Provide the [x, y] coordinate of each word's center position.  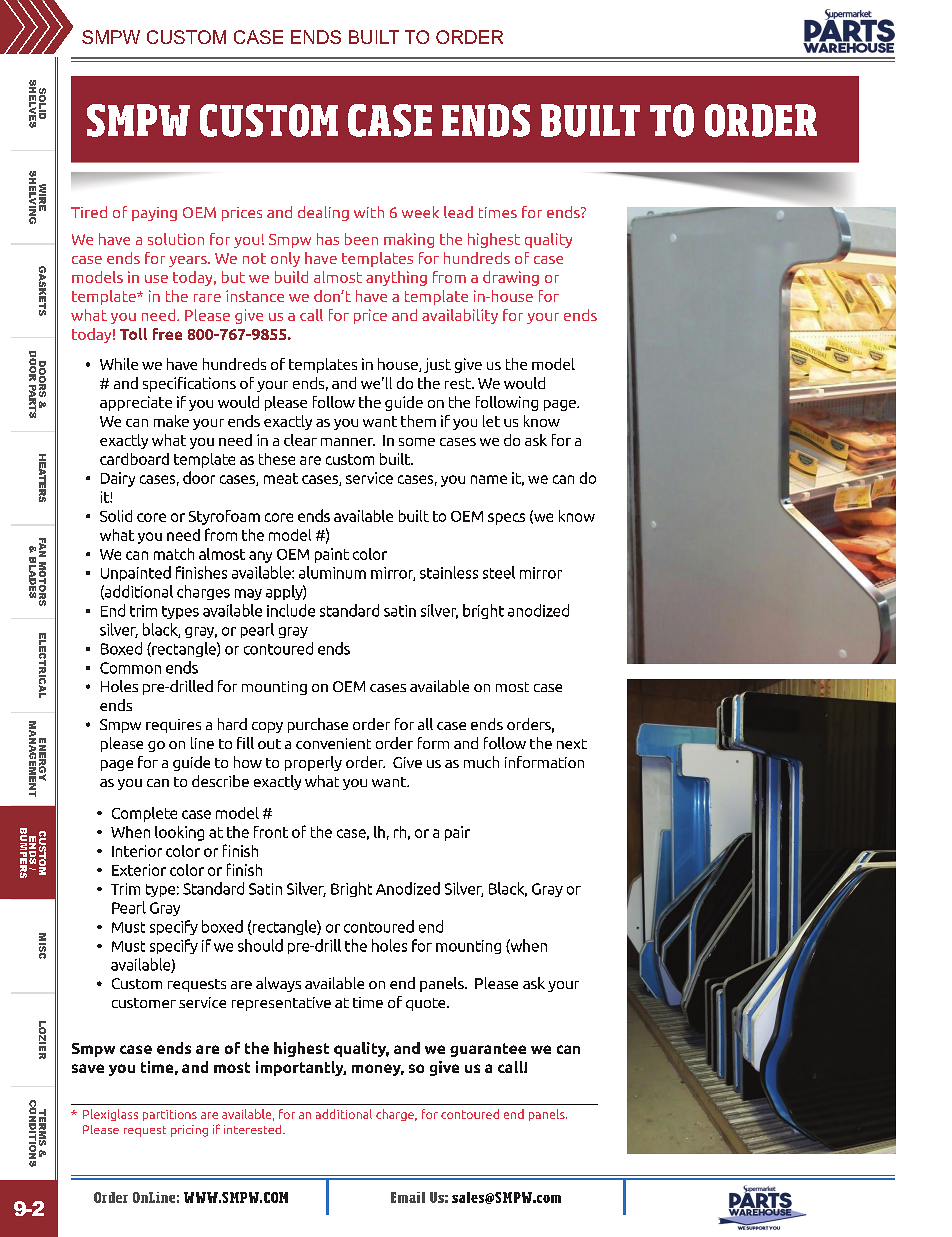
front [271, 832]
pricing [189, 1131]
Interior [137, 851]
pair [457, 833]
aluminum [332, 572]
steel [499, 572]
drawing [511, 278]
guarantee [488, 1050]
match [174, 554]
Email [408, 1197]
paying [154, 214]
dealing [323, 213]
